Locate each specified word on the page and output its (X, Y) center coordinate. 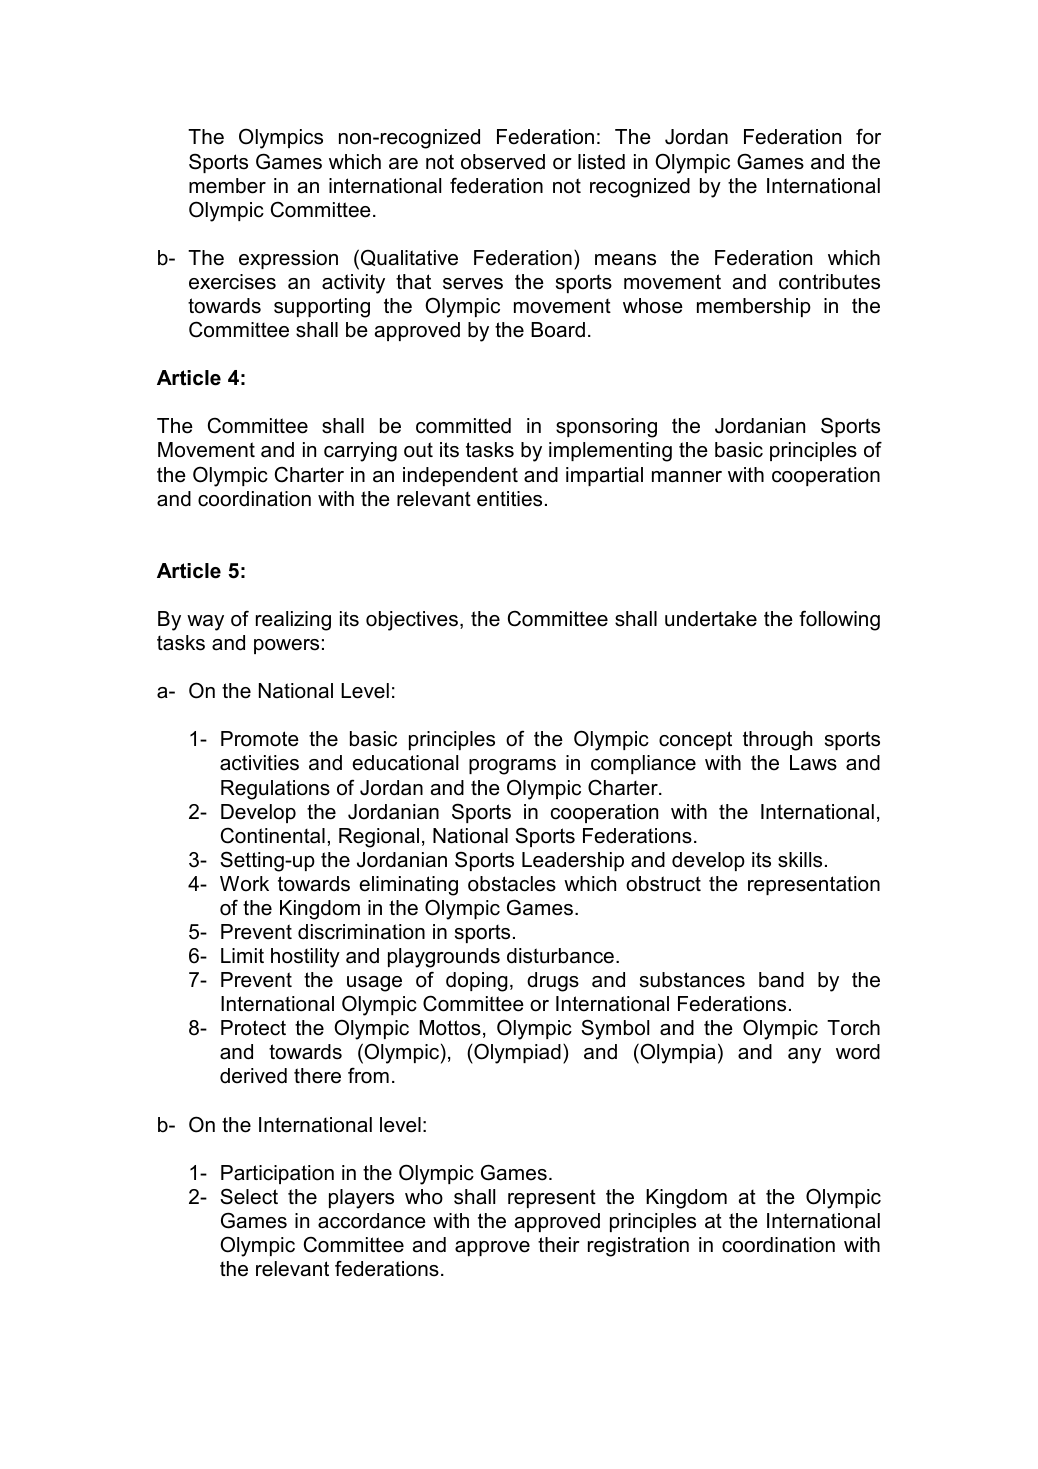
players (361, 1199)
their (559, 1245)
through (777, 741)
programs (512, 767)
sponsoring (606, 428)
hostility (305, 958)
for (868, 137)
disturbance (560, 956)
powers (286, 646)
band (781, 980)
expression (288, 259)
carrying (360, 452)
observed (503, 162)
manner (687, 477)
